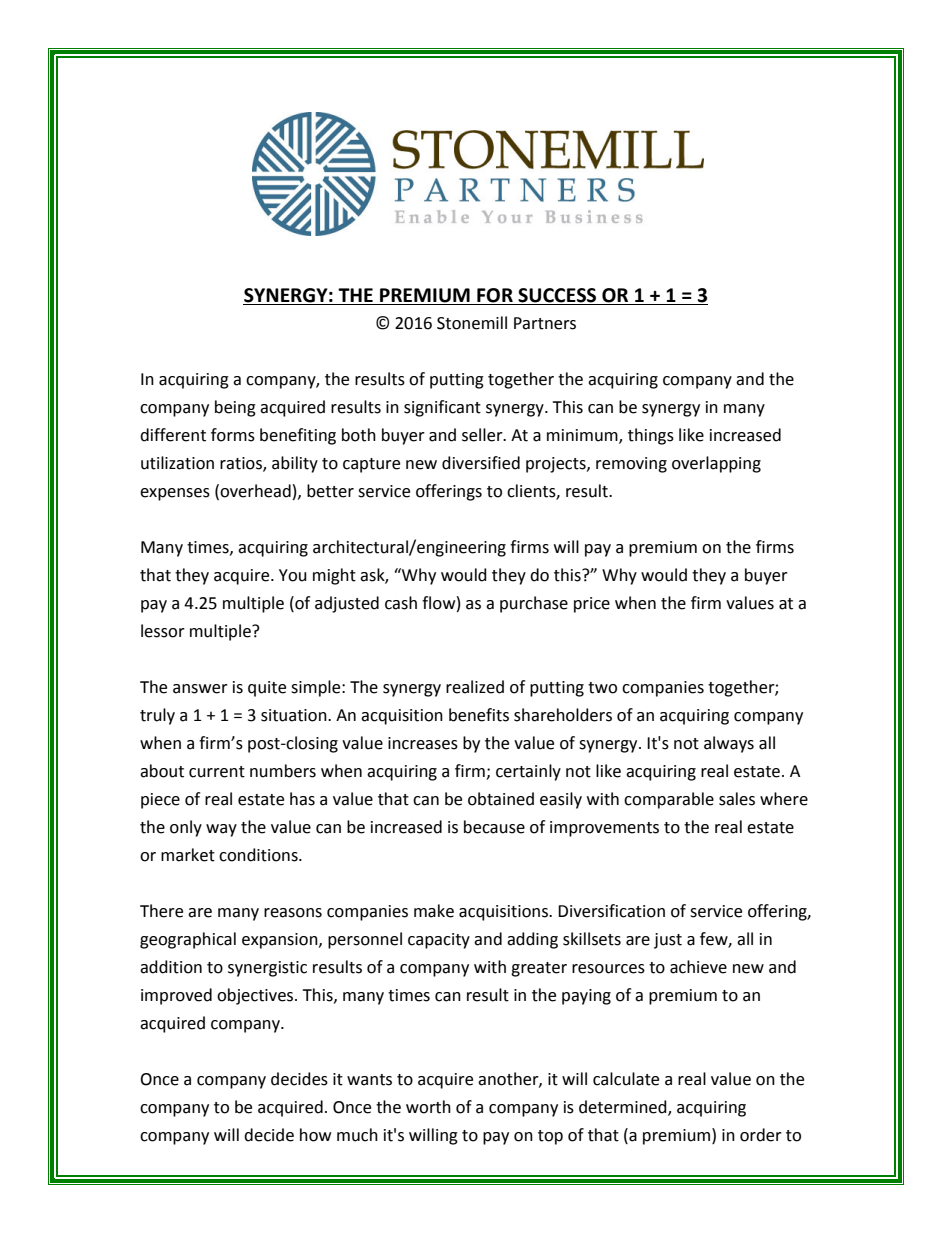 The height and width of the screenshot is (1233, 952). What do you see at coordinates (315, 1135) in the screenshot?
I see `how` at bounding box center [315, 1135].
